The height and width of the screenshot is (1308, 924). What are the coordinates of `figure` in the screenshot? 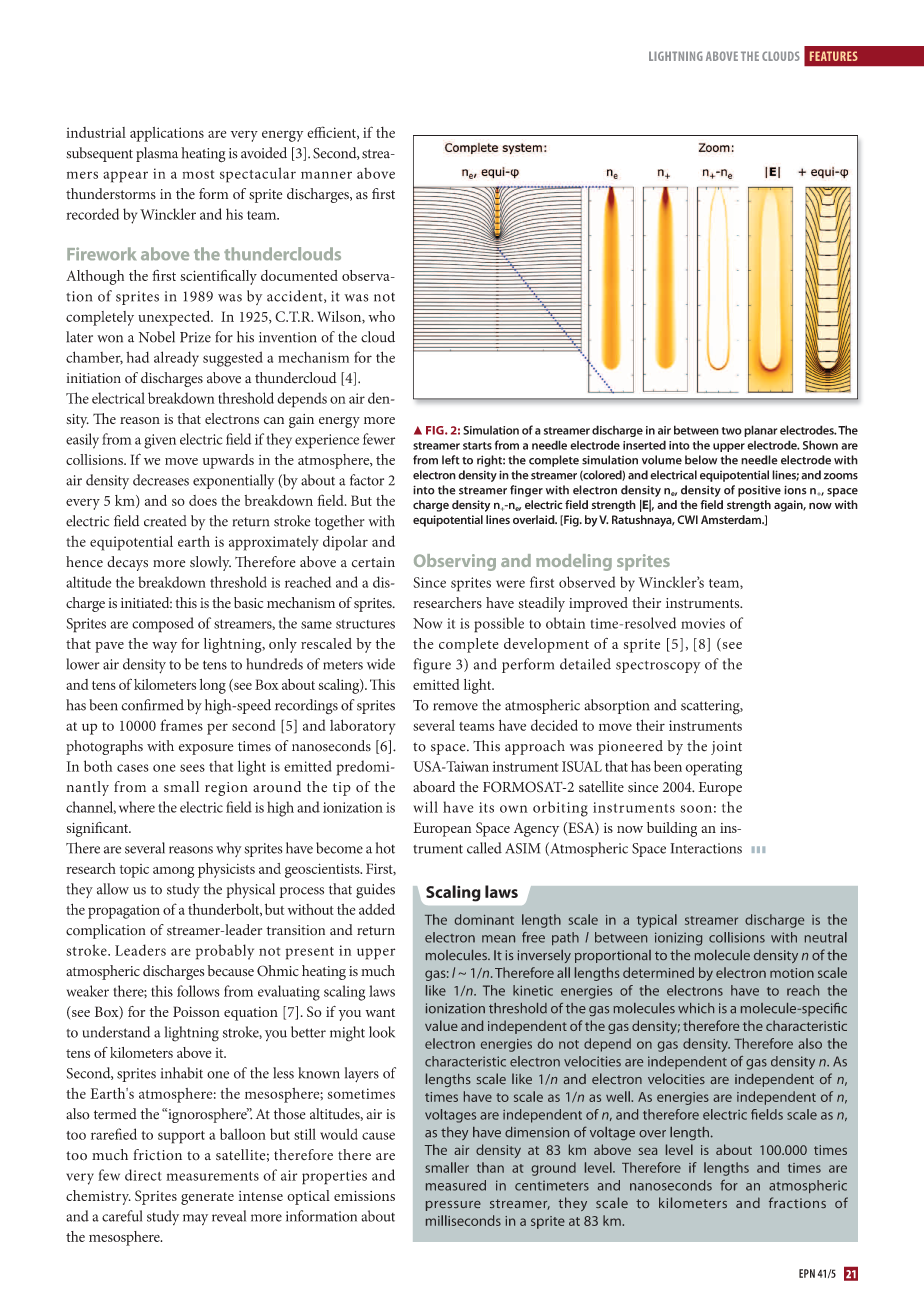 It's located at (432, 666).
